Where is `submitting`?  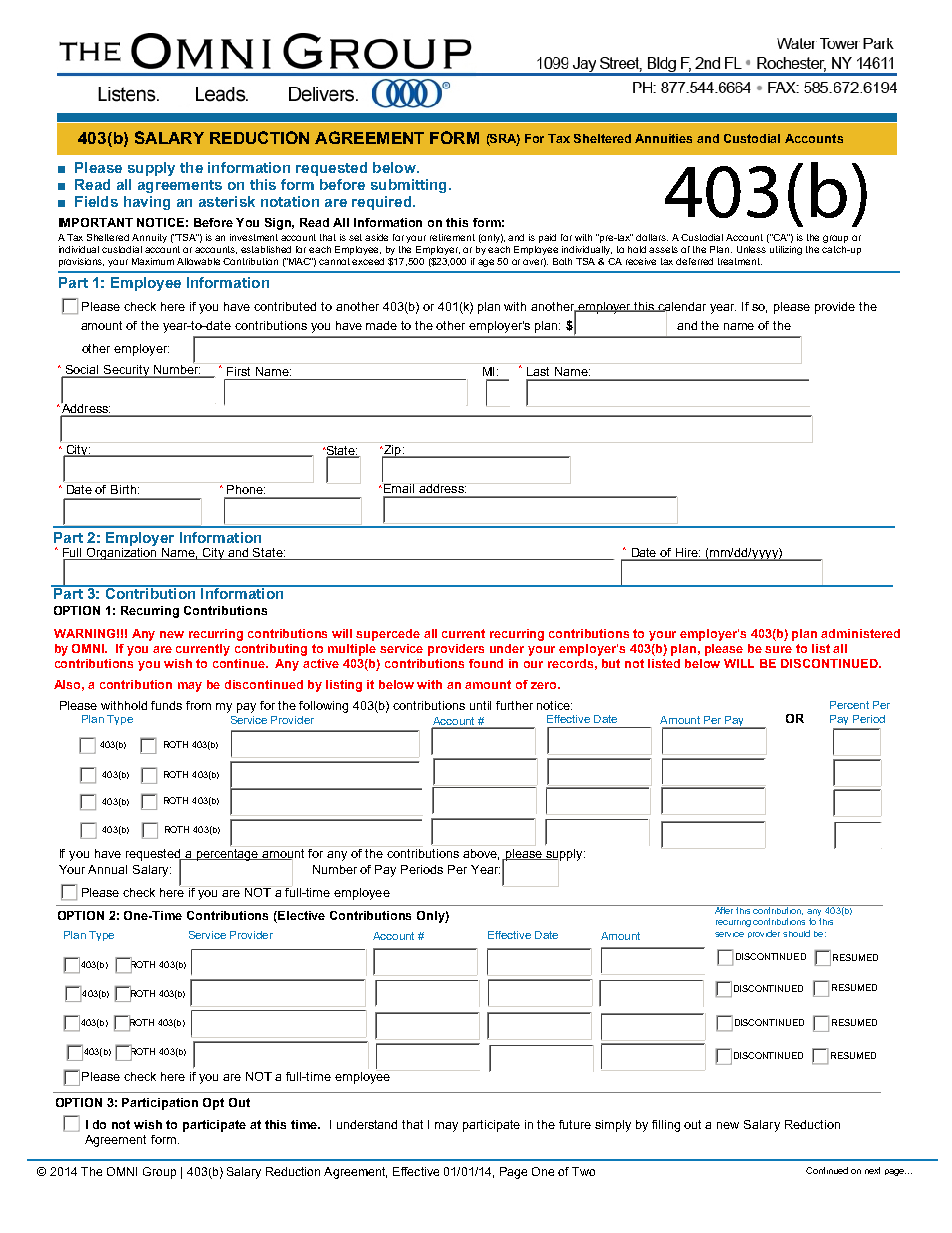
submitting is located at coordinates (408, 186).
